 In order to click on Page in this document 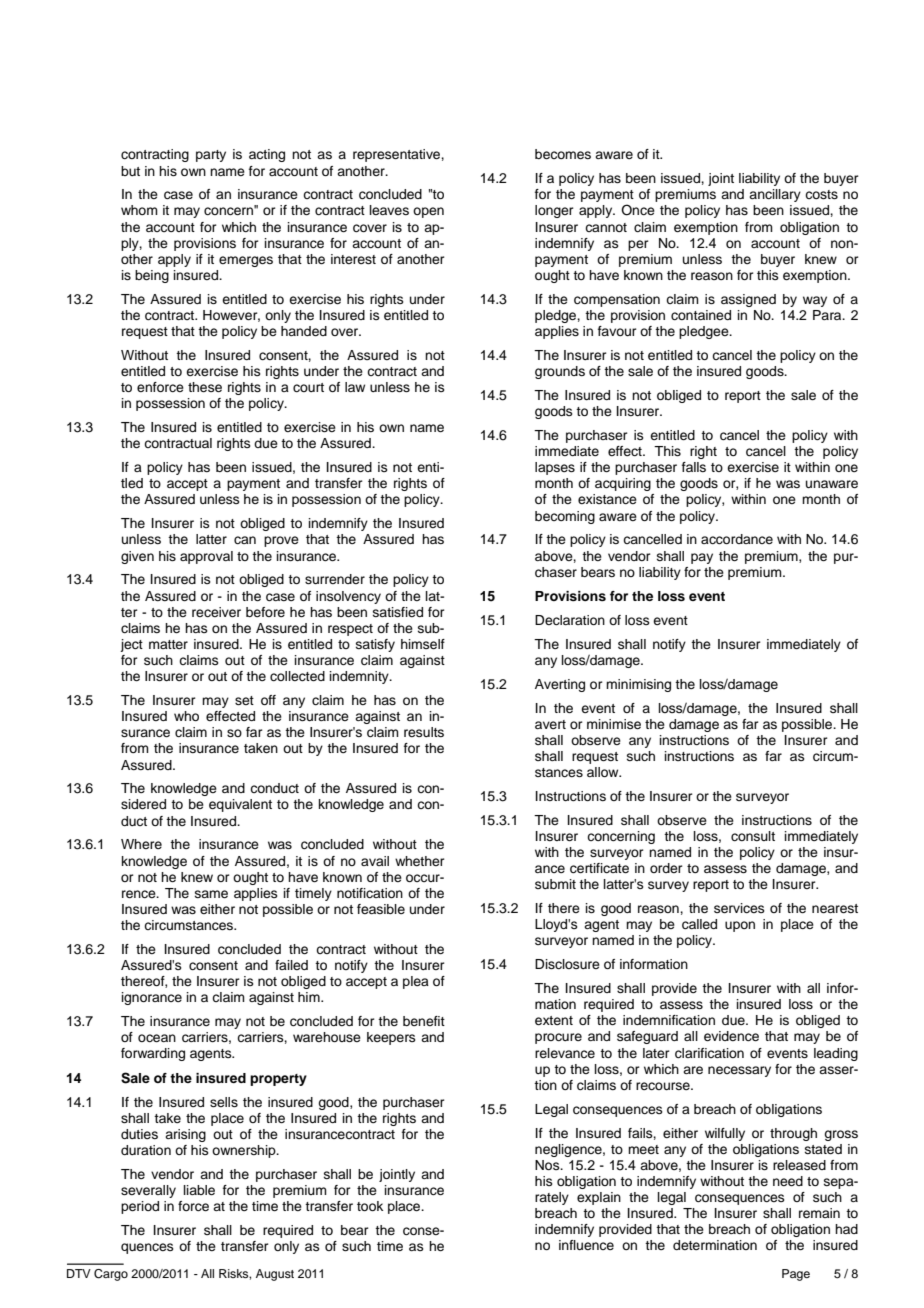, I will do `click(796, 1275)`.
